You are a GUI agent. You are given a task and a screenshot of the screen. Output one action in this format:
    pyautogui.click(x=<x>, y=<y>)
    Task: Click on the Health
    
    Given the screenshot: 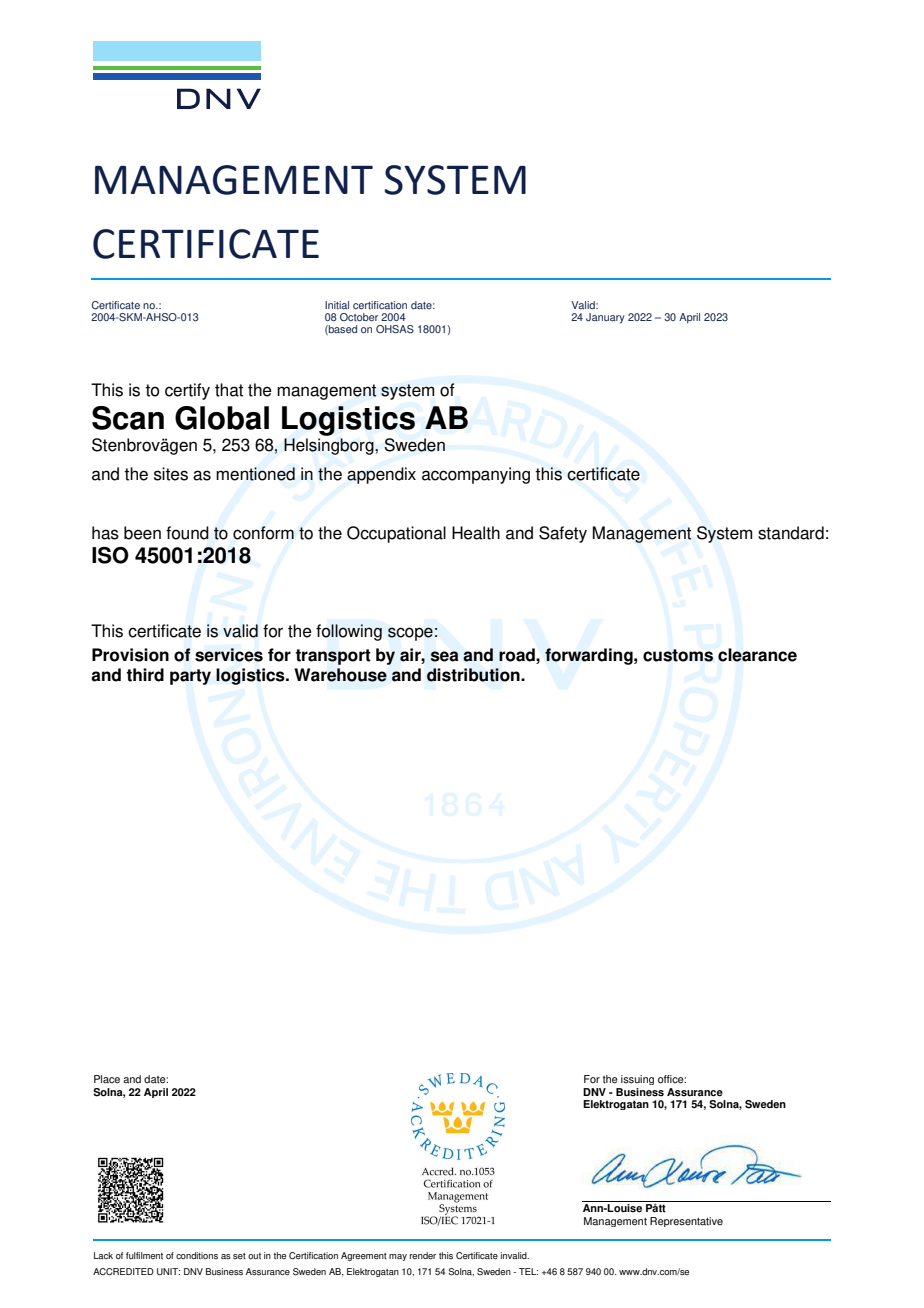 What is the action you would take?
    pyautogui.click(x=476, y=533)
